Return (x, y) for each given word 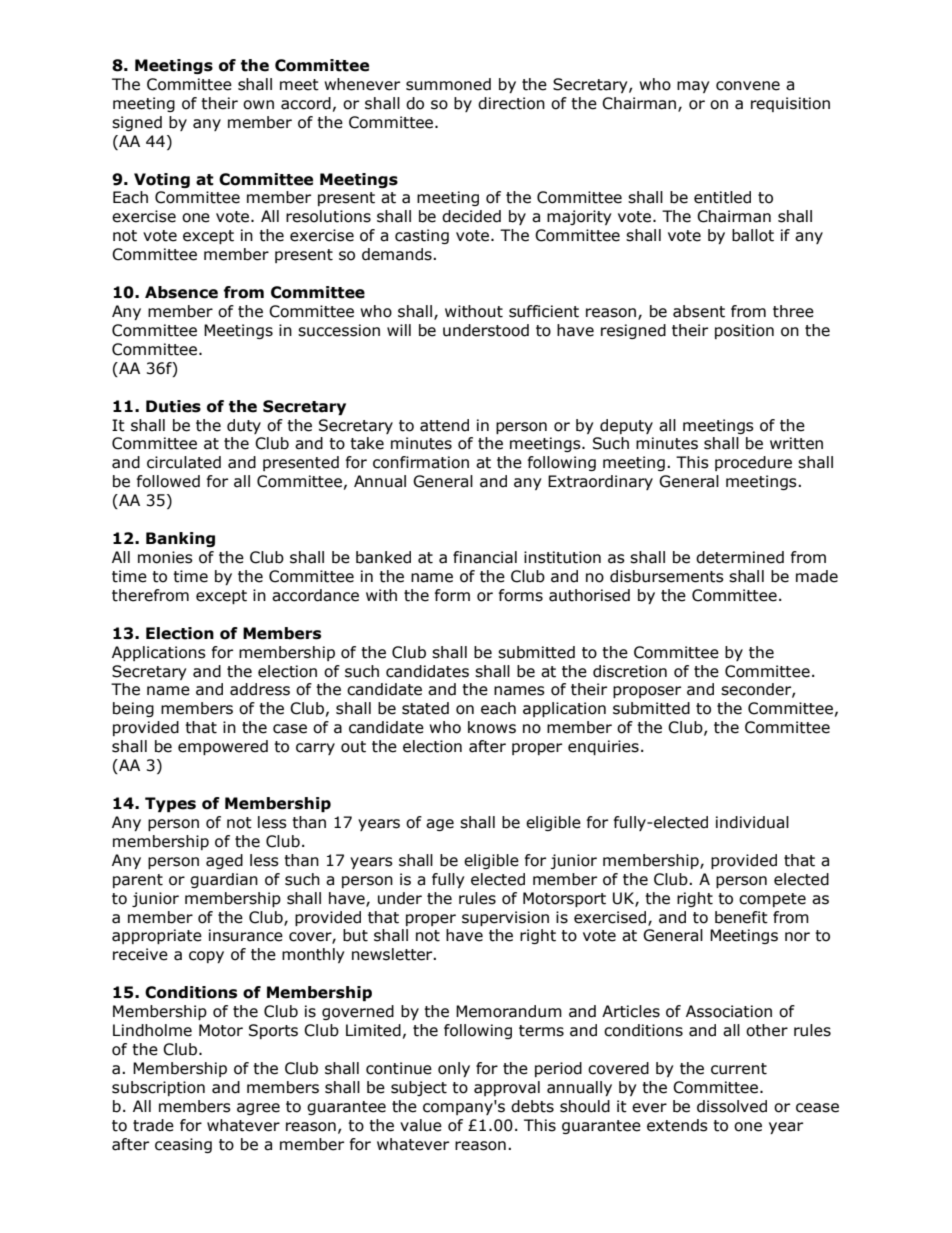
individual (752, 822)
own (258, 105)
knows (492, 727)
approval (507, 1088)
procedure (753, 463)
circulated (184, 462)
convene (748, 86)
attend (444, 425)
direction (511, 103)
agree (258, 1109)
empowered (223, 747)
